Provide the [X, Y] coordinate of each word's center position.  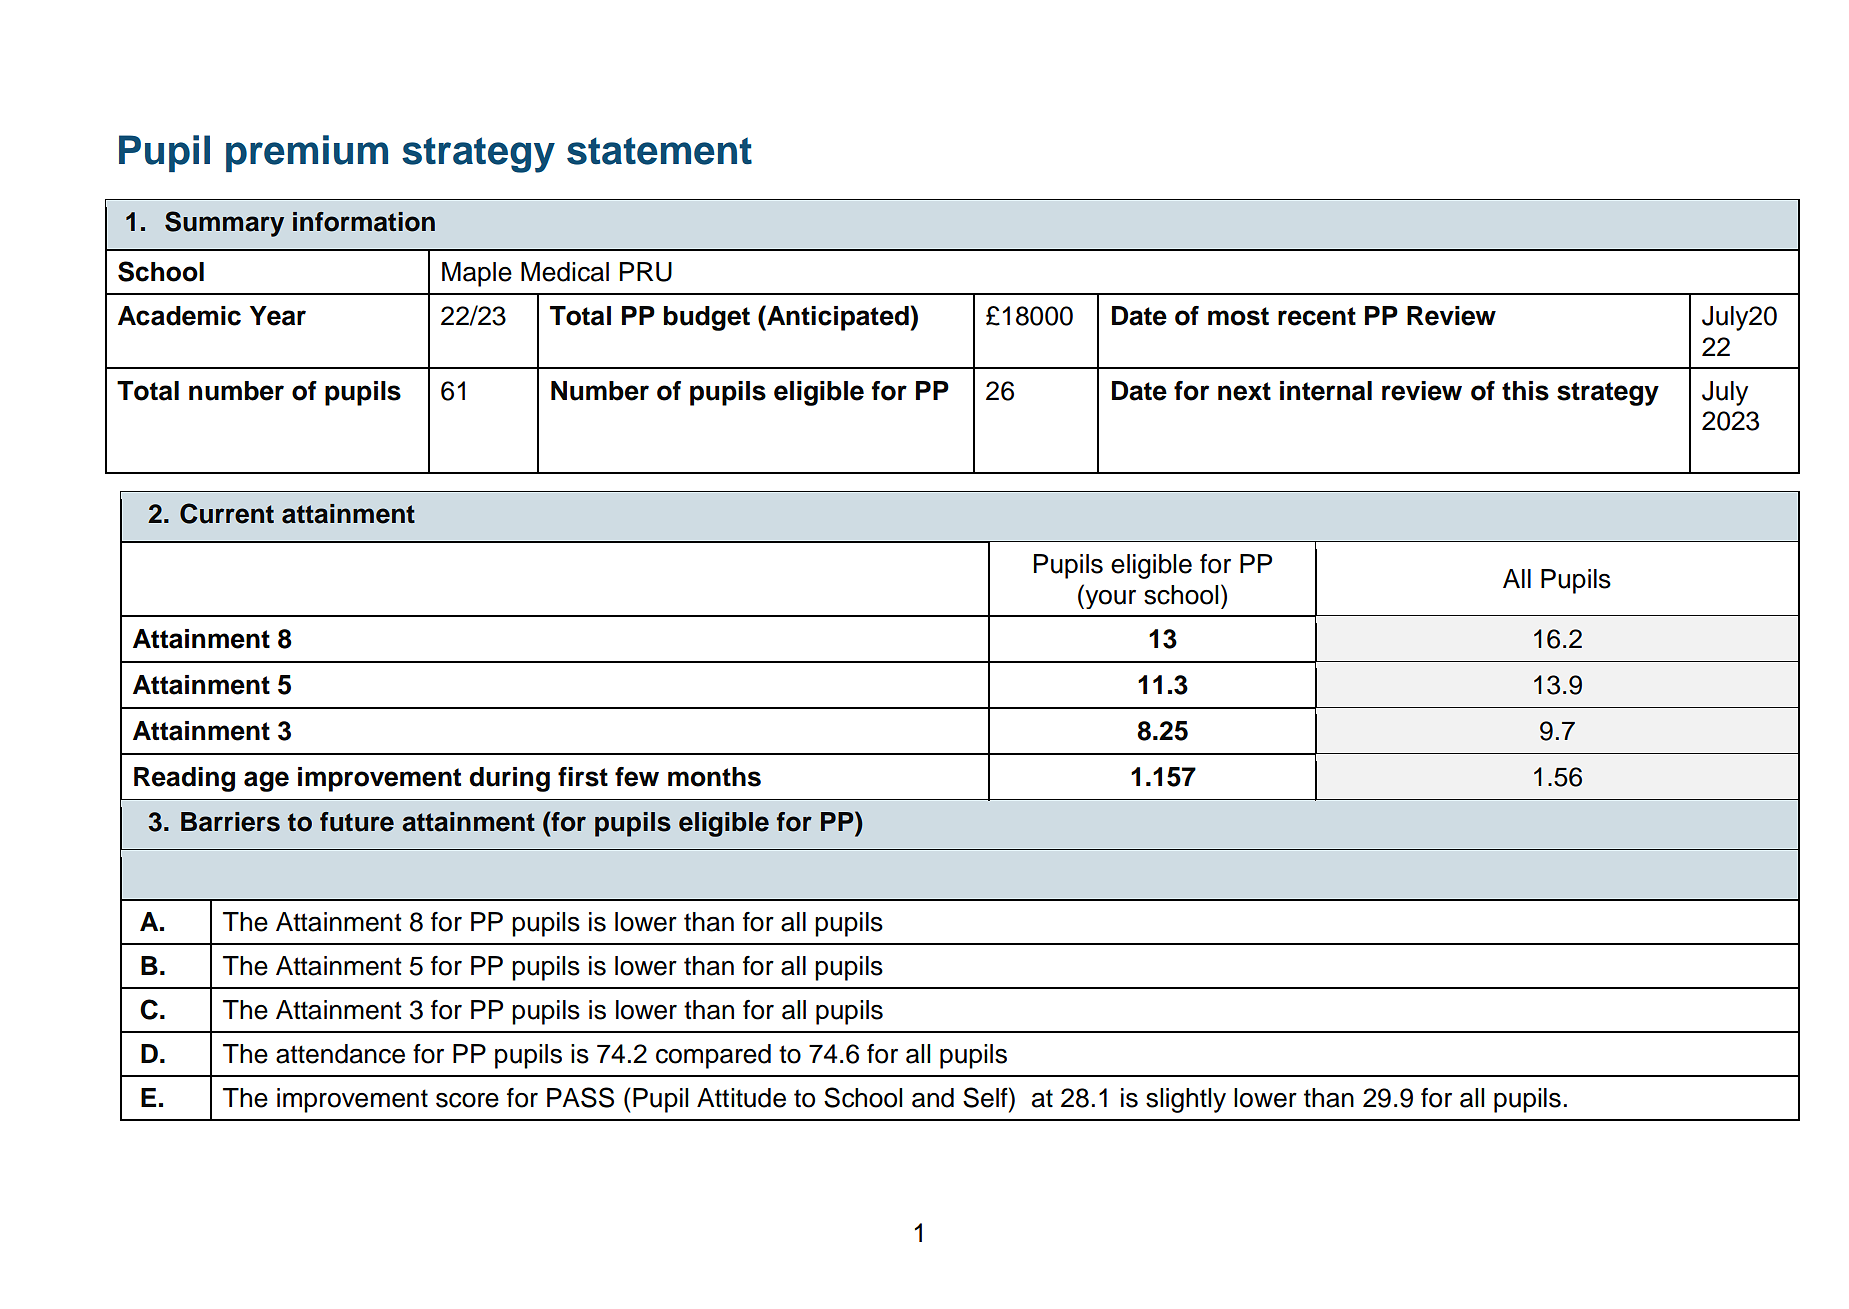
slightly [1186, 1100]
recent [1317, 316]
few [637, 777]
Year [278, 316]
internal [1326, 391]
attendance [340, 1054]
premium [307, 153]
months [714, 777]
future [357, 822]
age [266, 781]
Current [227, 513]
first [583, 777]
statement [659, 151]
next [1244, 391]
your [1109, 599]
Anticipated [838, 318]
